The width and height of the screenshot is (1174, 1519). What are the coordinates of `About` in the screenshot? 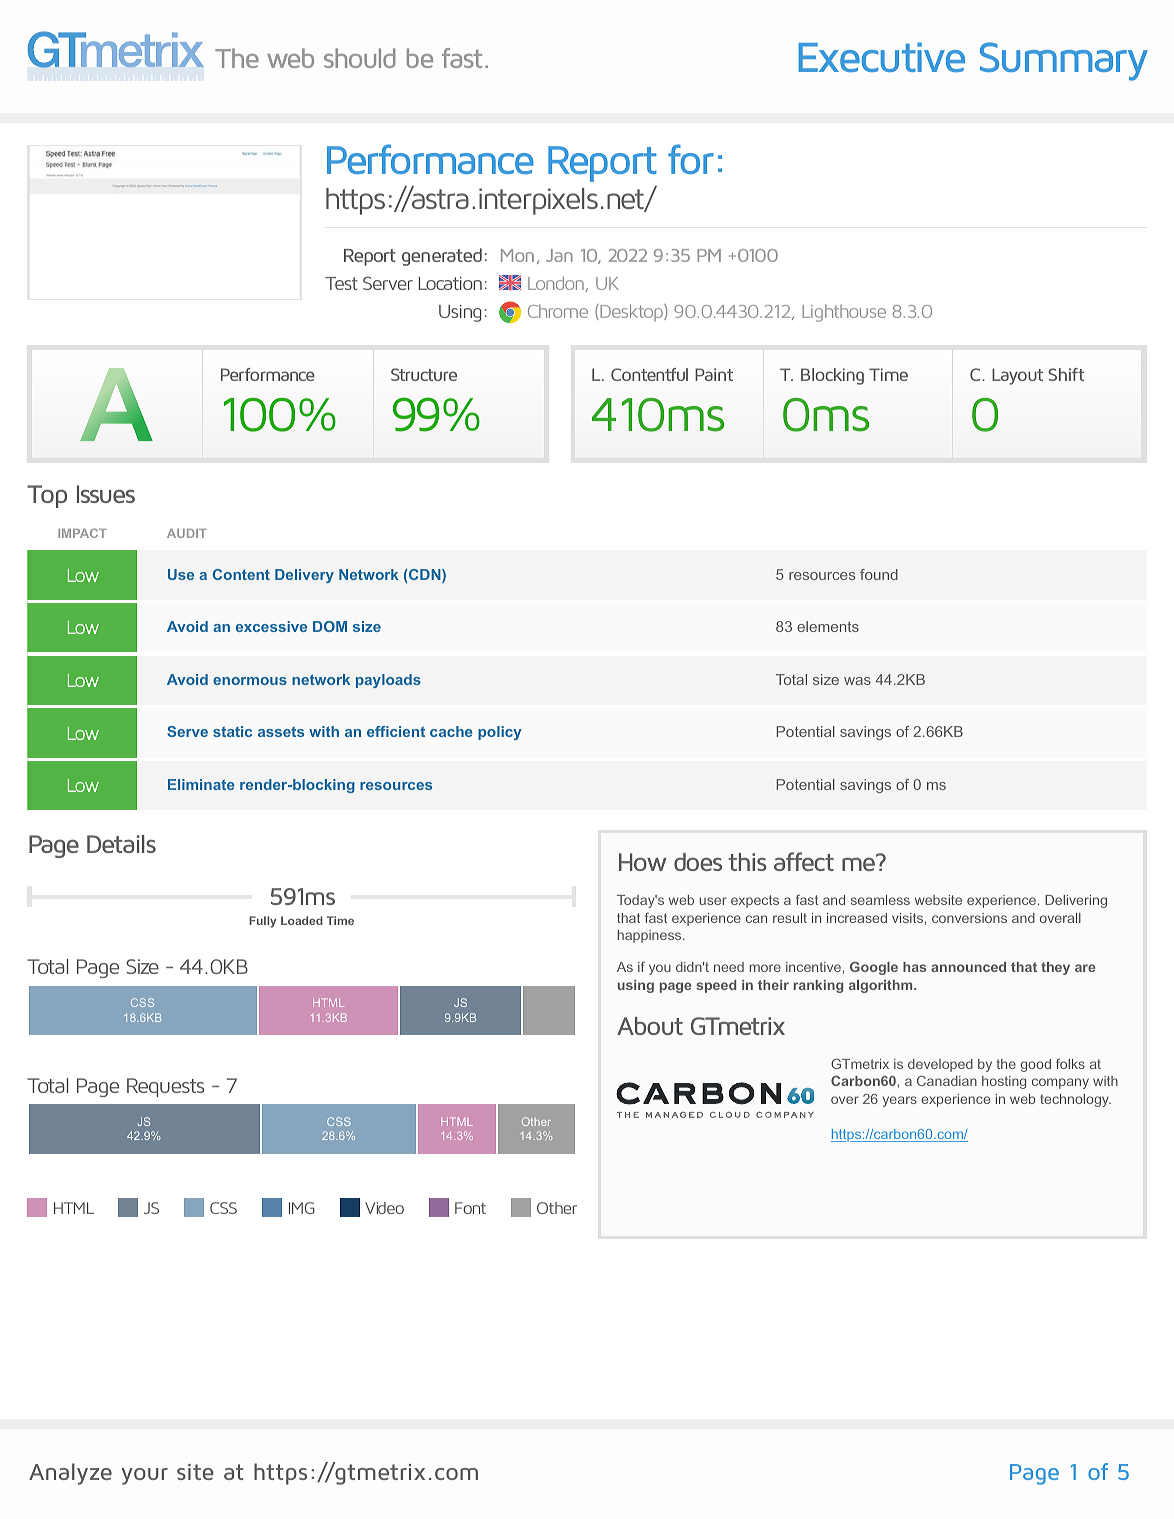 It's located at (650, 1026).
